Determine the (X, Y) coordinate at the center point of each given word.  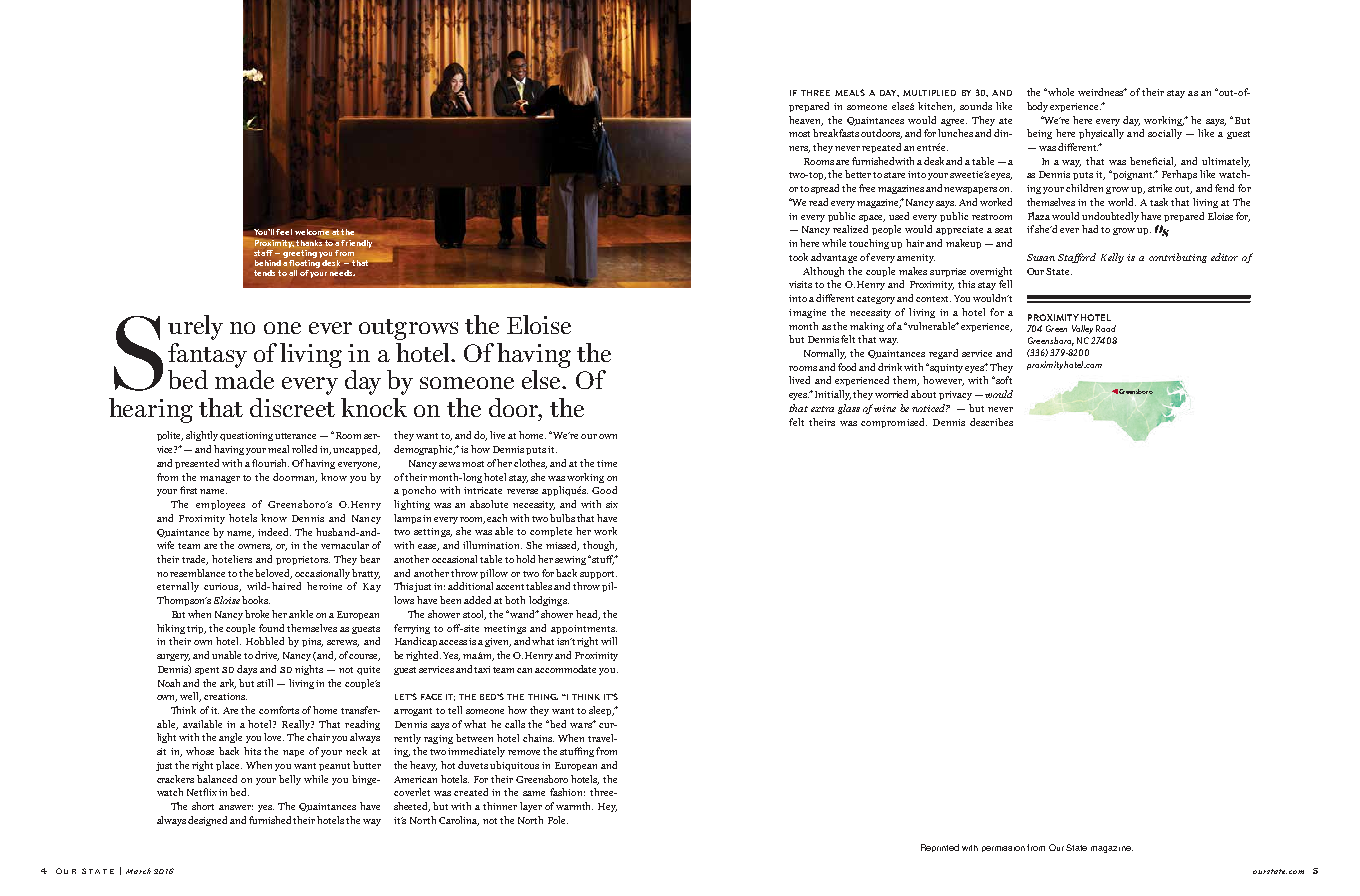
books (256, 600)
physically (1101, 134)
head (588, 615)
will (609, 641)
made (244, 379)
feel (284, 232)
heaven (806, 121)
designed (207, 821)
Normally (825, 354)
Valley (1082, 329)
